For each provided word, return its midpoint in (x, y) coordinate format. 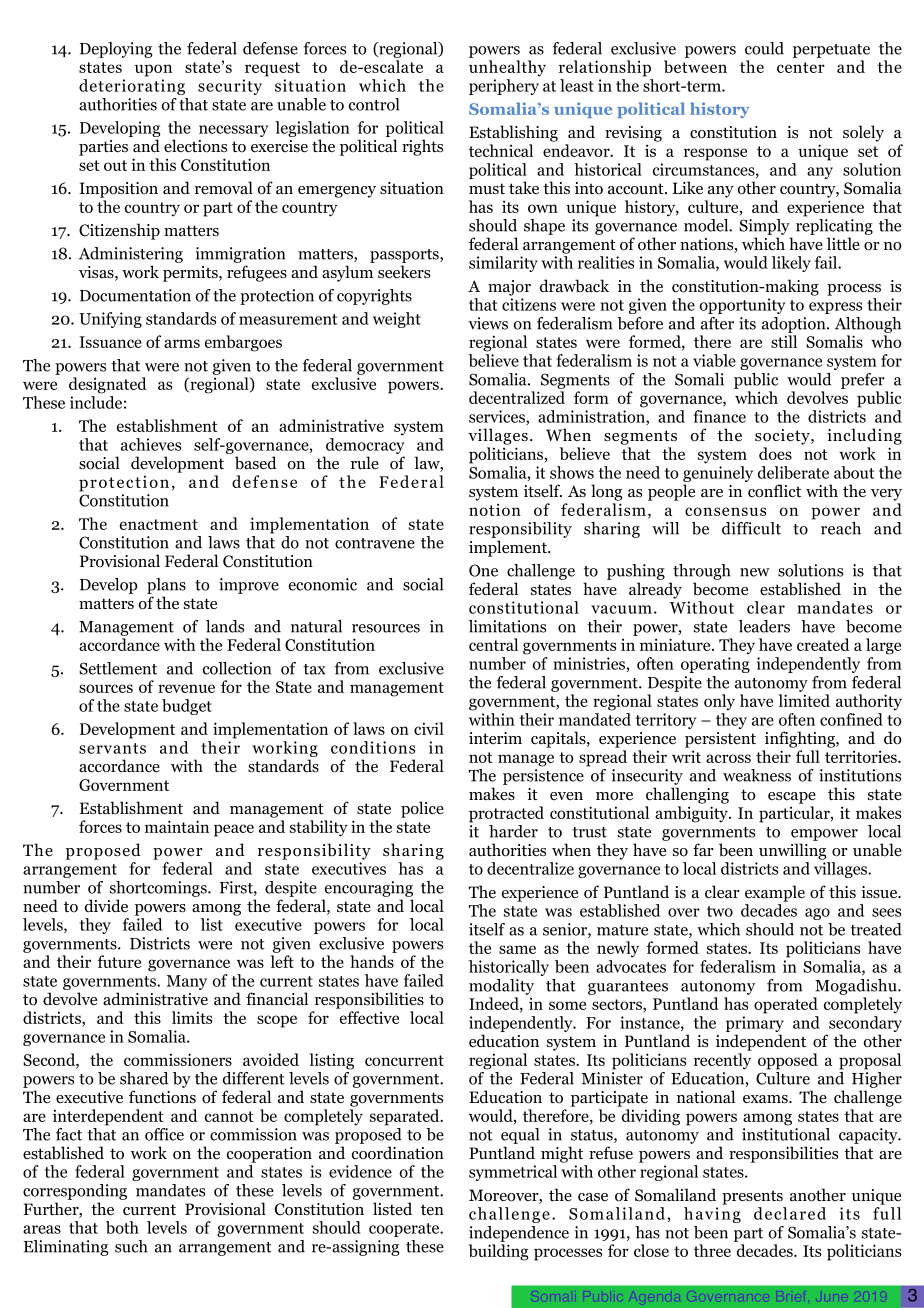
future (119, 961)
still (784, 341)
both (122, 1227)
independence (519, 1234)
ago (817, 914)
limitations (507, 626)
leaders (764, 626)
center (801, 67)
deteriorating (132, 87)
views (488, 323)
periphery (504, 87)
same (517, 949)
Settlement (118, 668)
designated (108, 385)
